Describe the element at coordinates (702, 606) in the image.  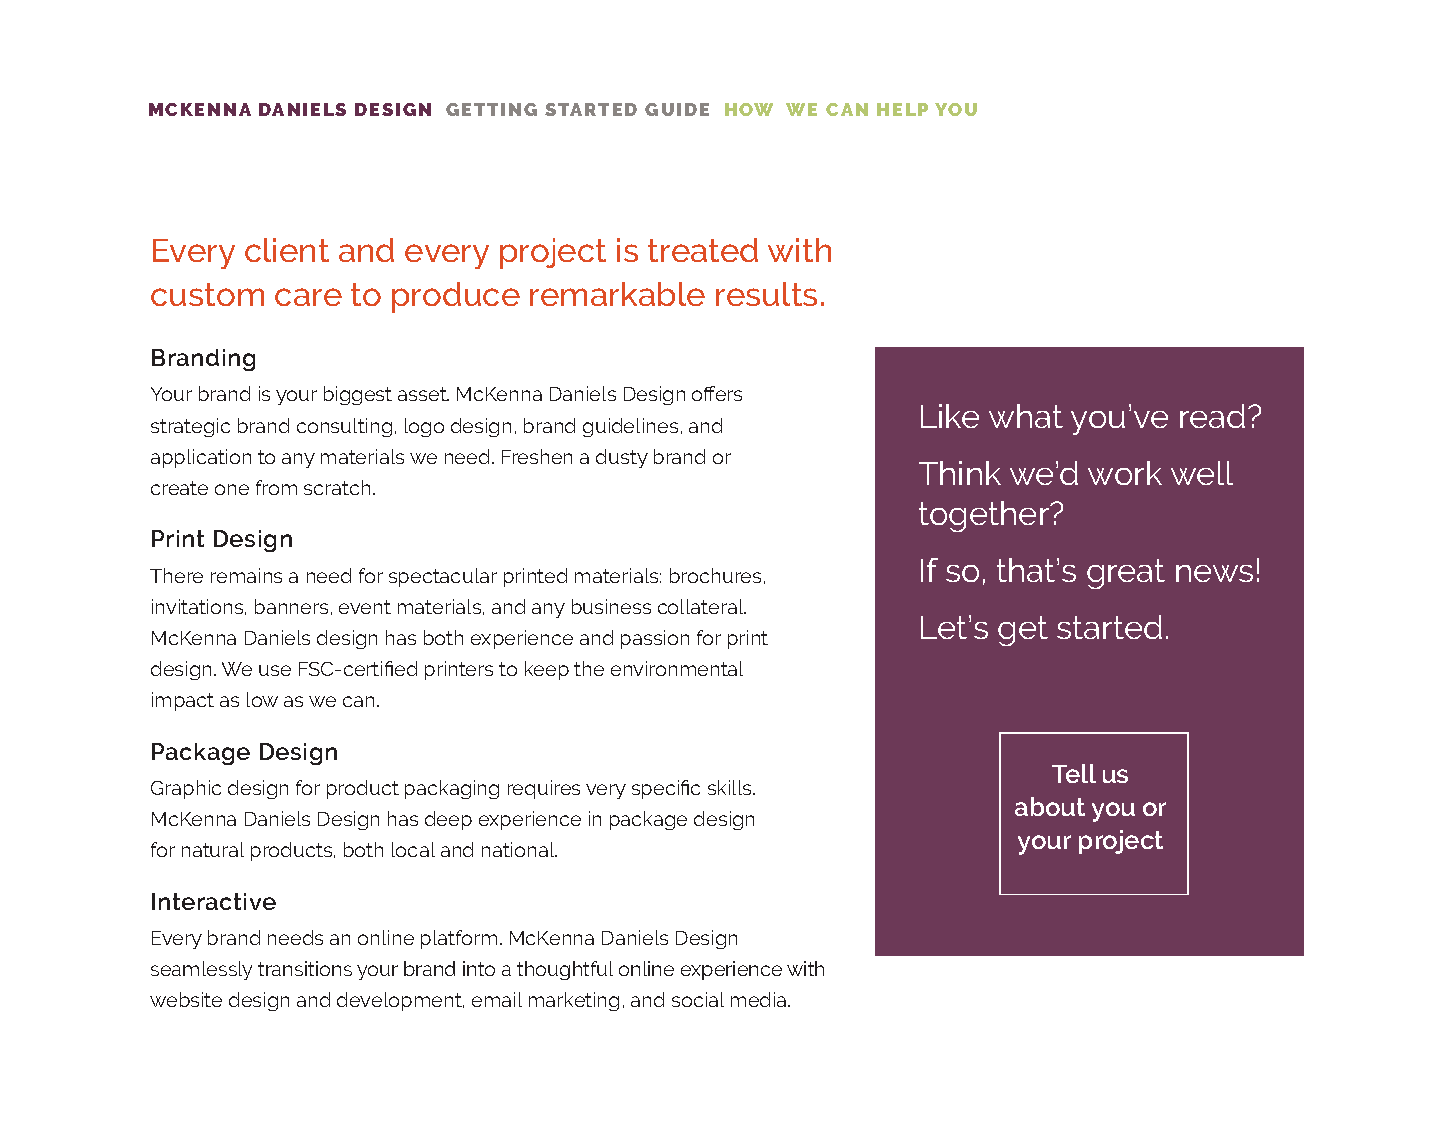
I see `collateral` at that location.
